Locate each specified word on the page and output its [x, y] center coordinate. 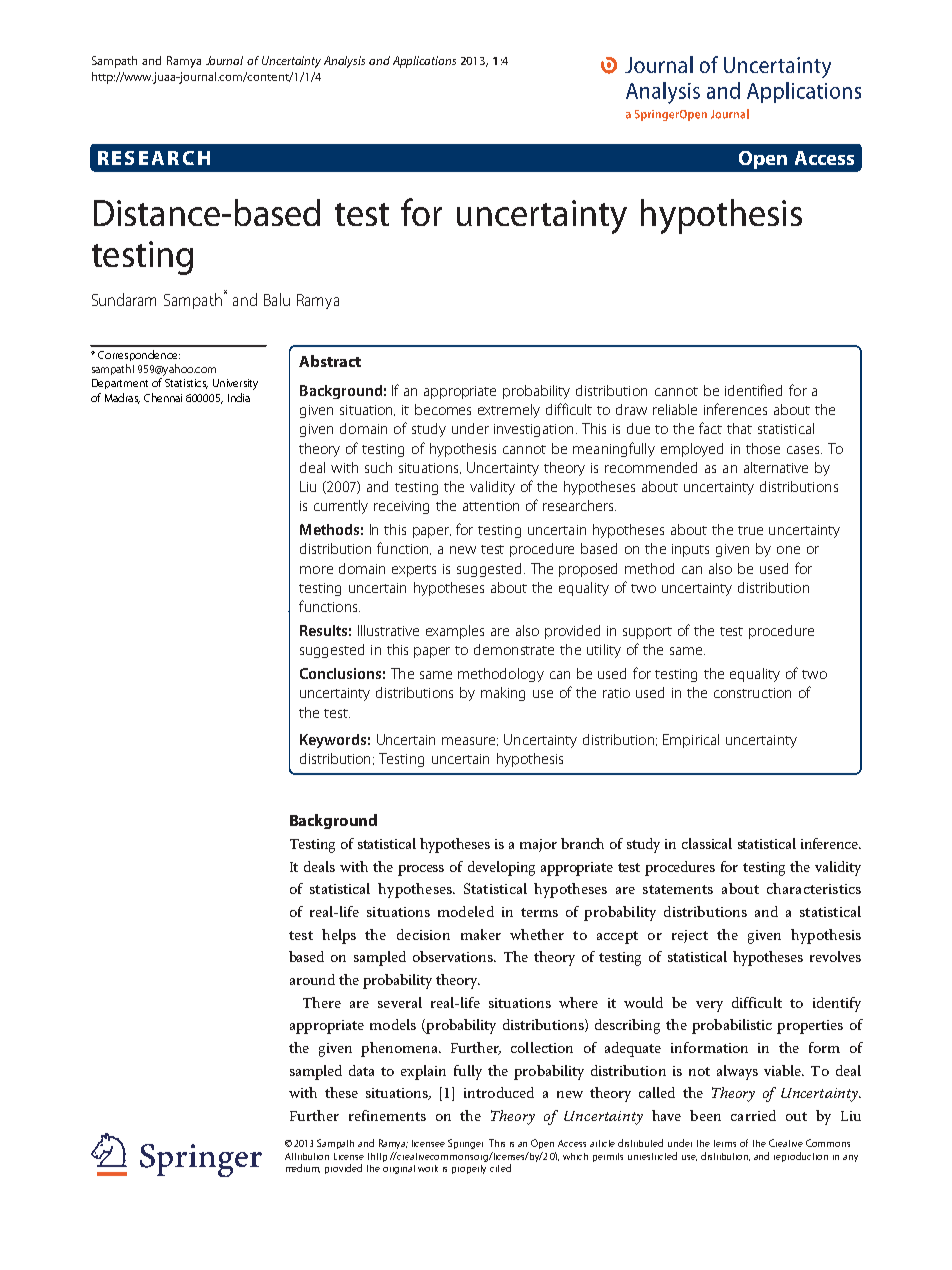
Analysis [344, 62]
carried [753, 1115]
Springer [465, 1144]
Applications [424, 62]
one [788, 550]
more [316, 570]
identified [753, 390]
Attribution [307, 1156]
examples [455, 632]
